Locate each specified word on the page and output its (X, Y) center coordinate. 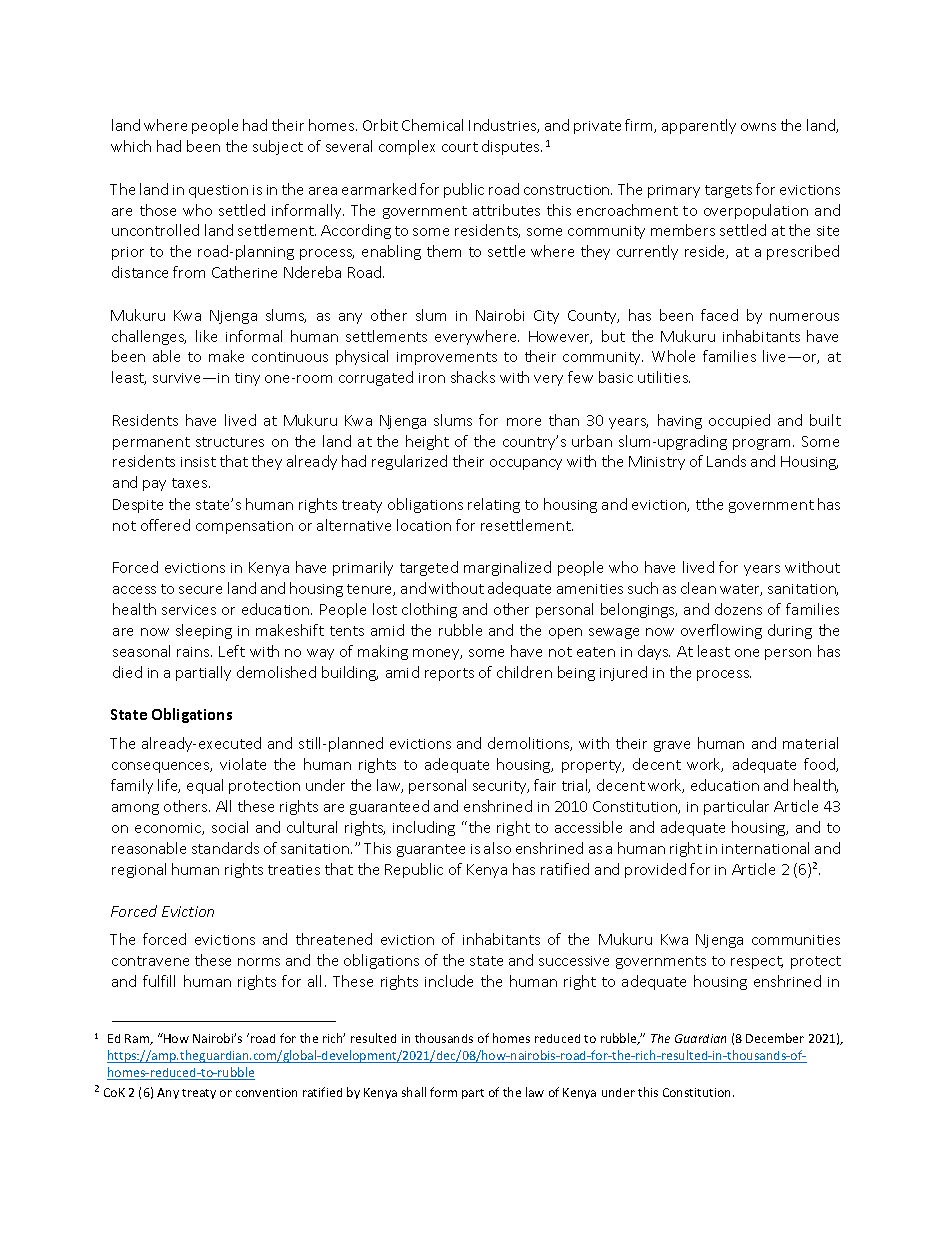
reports (449, 674)
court (460, 147)
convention (266, 1092)
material (810, 743)
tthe (709, 504)
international (765, 848)
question (218, 191)
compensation (244, 527)
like (206, 336)
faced (719, 315)
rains (194, 652)
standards (225, 848)
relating (494, 505)
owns (758, 127)
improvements (447, 358)
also (497, 848)
